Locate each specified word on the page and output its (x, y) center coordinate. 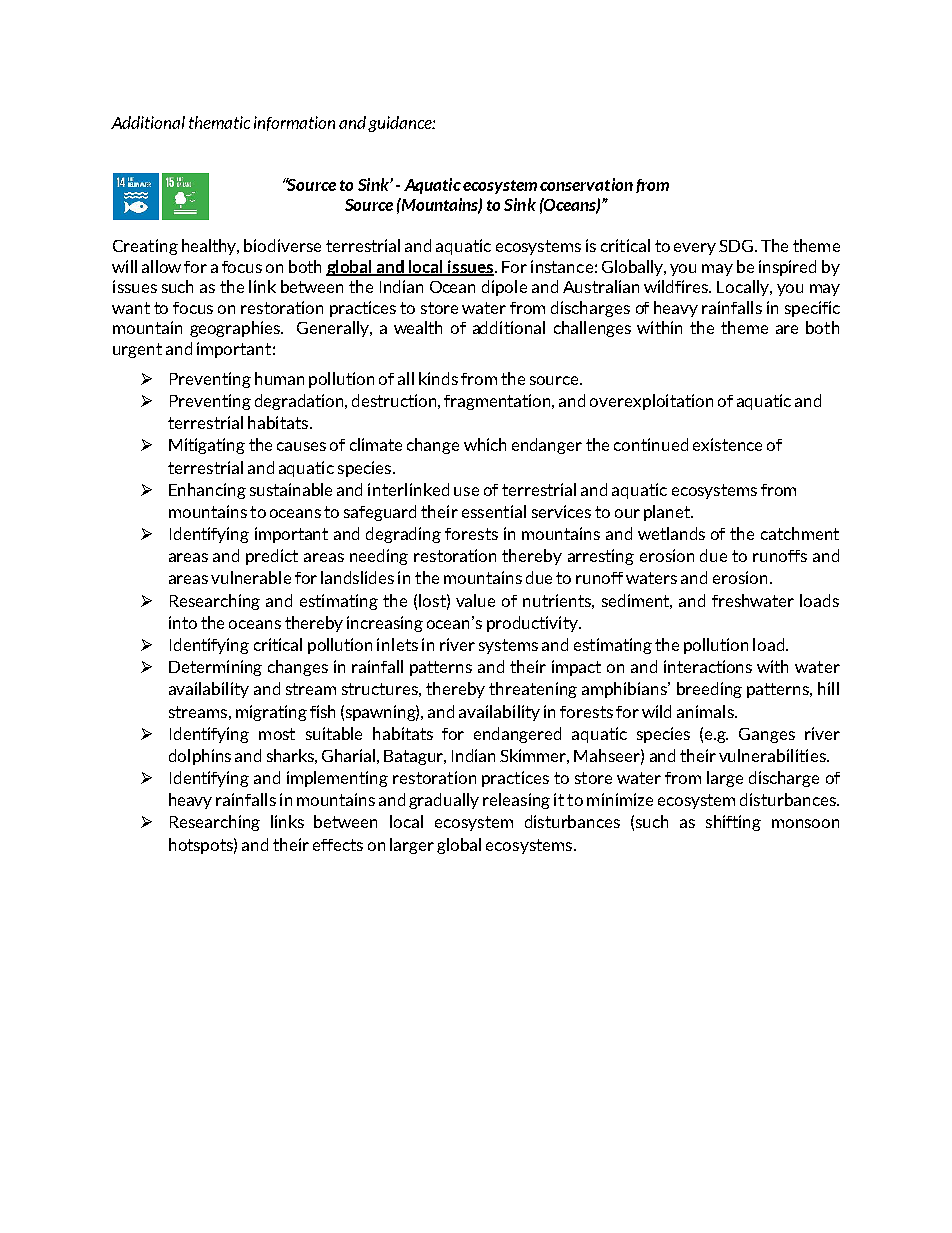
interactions (708, 666)
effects (338, 845)
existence (727, 444)
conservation (586, 184)
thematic (219, 122)
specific (812, 309)
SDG (736, 246)
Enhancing (207, 491)
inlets (397, 644)
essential (494, 511)
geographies (236, 329)
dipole (504, 288)
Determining (215, 668)
